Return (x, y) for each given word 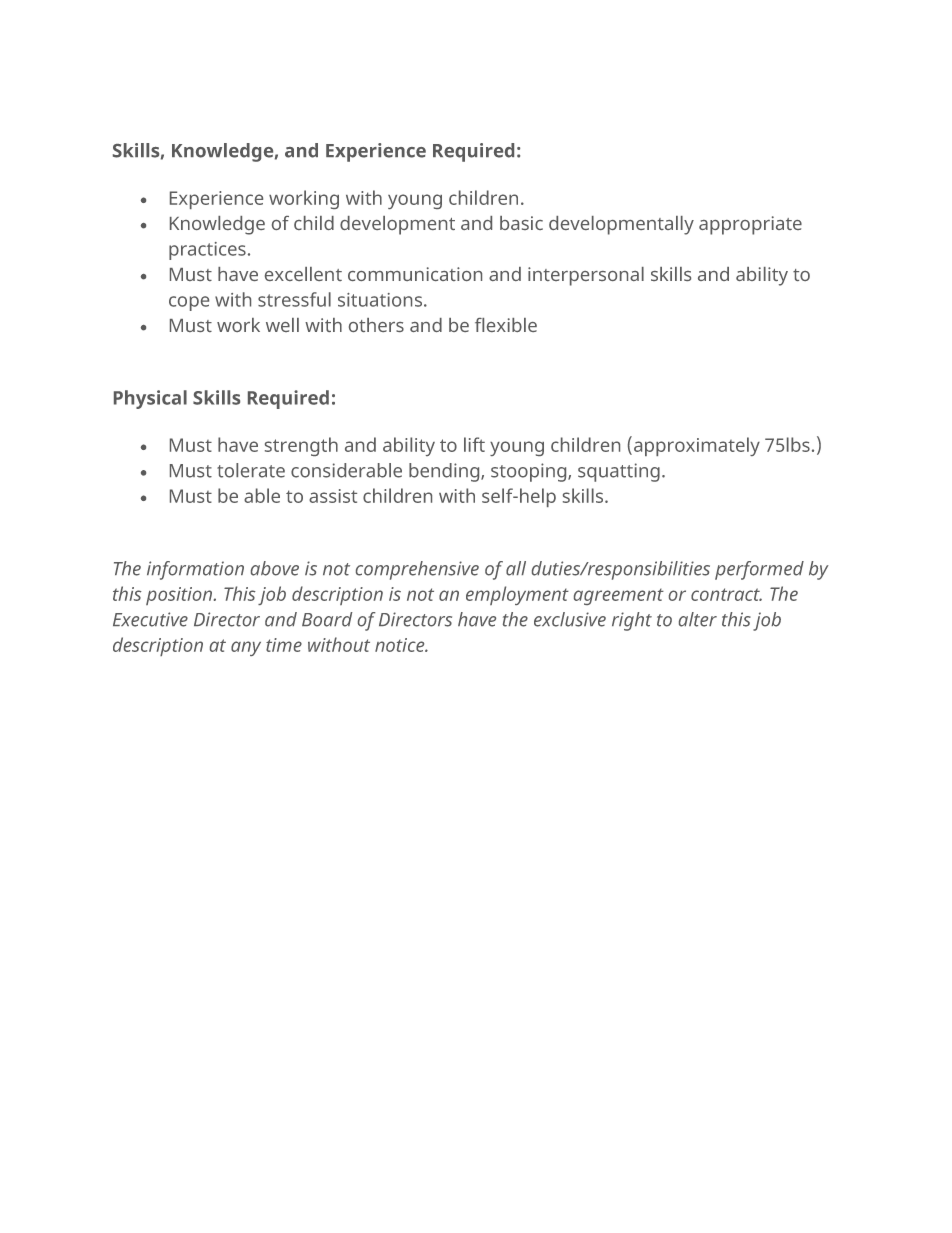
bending (445, 472)
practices (207, 251)
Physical (150, 399)
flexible (506, 325)
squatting (619, 472)
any (246, 648)
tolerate (251, 470)
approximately (697, 446)
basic (521, 223)
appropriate (750, 225)
